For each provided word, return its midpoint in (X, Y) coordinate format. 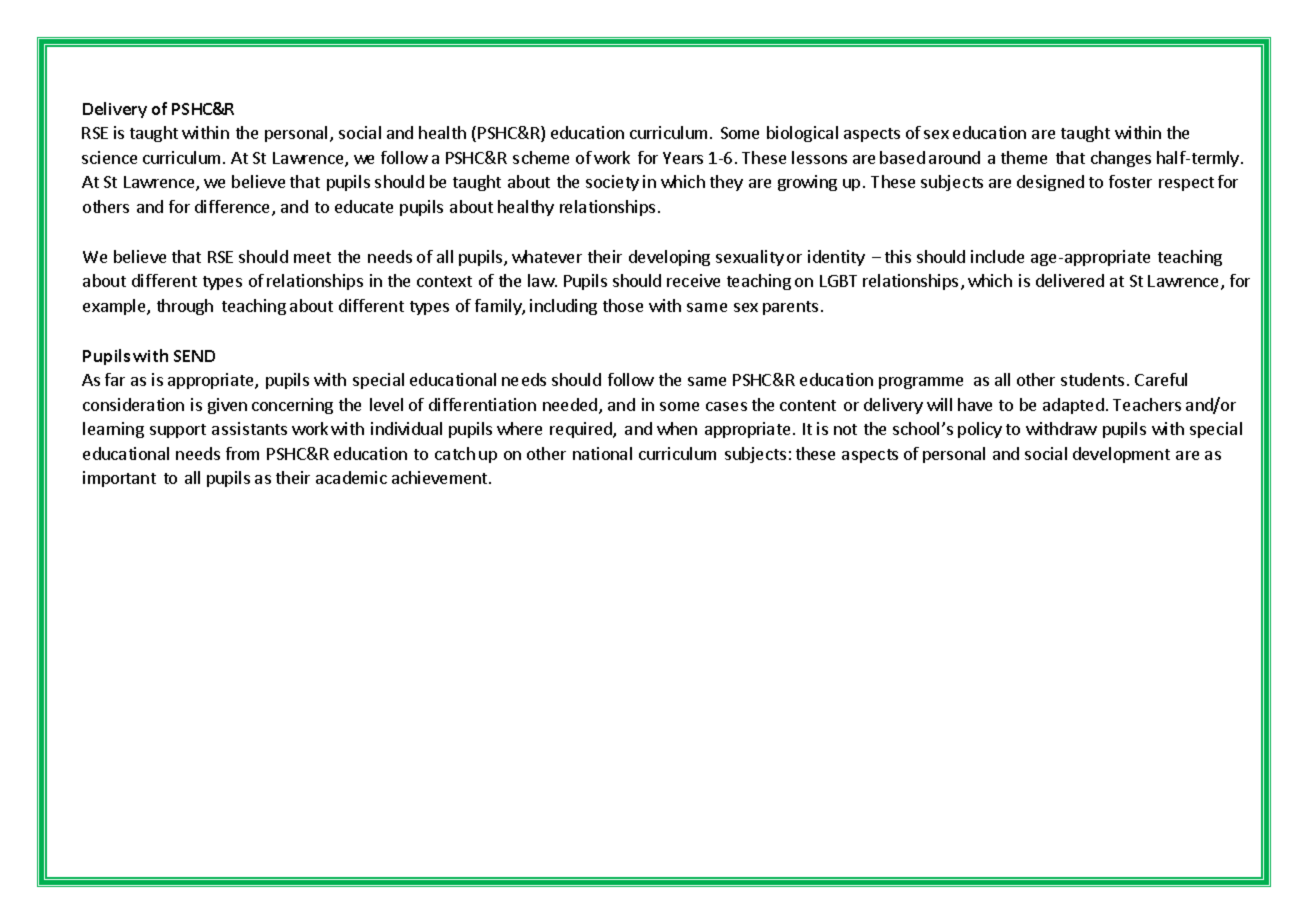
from (242, 453)
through (185, 307)
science (109, 157)
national (602, 453)
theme (1024, 157)
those (623, 305)
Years (683, 158)
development (1121, 455)
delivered (1070, 280)
